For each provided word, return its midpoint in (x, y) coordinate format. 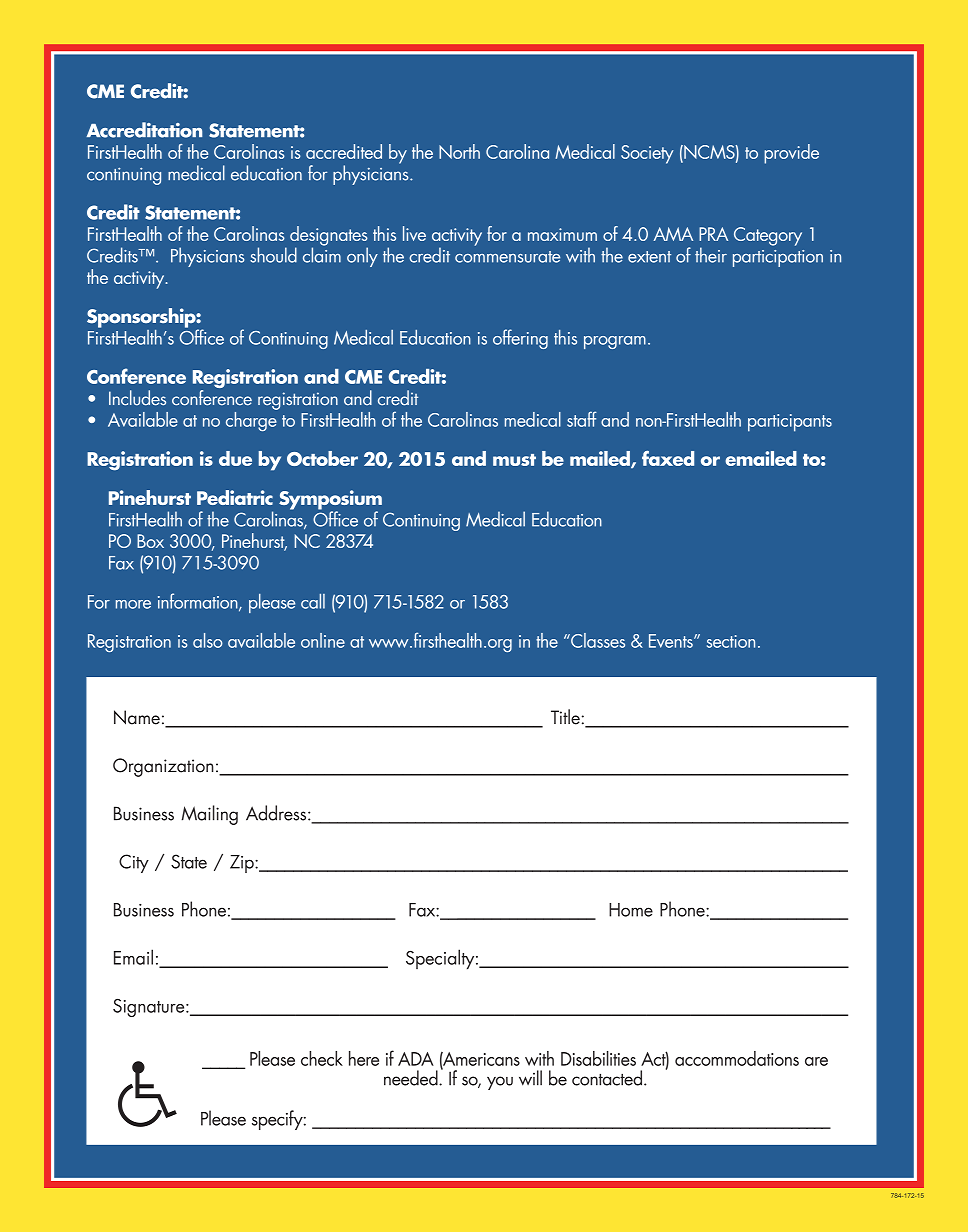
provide (791, 154)
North (459, 151)
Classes (597, 640)
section (731, 641)
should (273, 255)
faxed (668, 458)
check (322, 1058)
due (235, 458)
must (514, 460)
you (500, 1083)
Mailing (209, 815)
